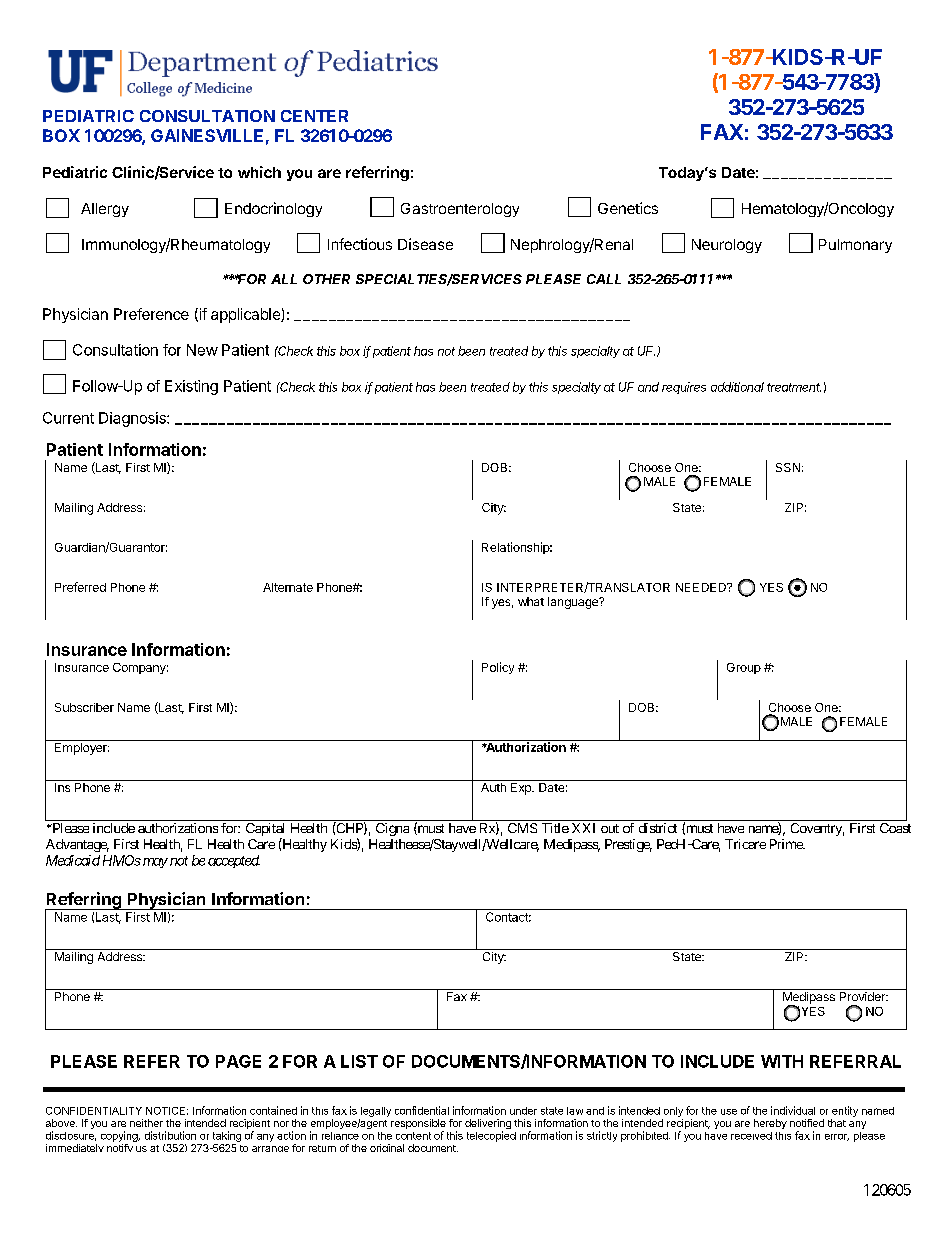 The height and width of the screenshot is (1233, 952). Describe the element at coordinates (460, 210) in the screenshot. I see `Gastroenterology` at that location.
